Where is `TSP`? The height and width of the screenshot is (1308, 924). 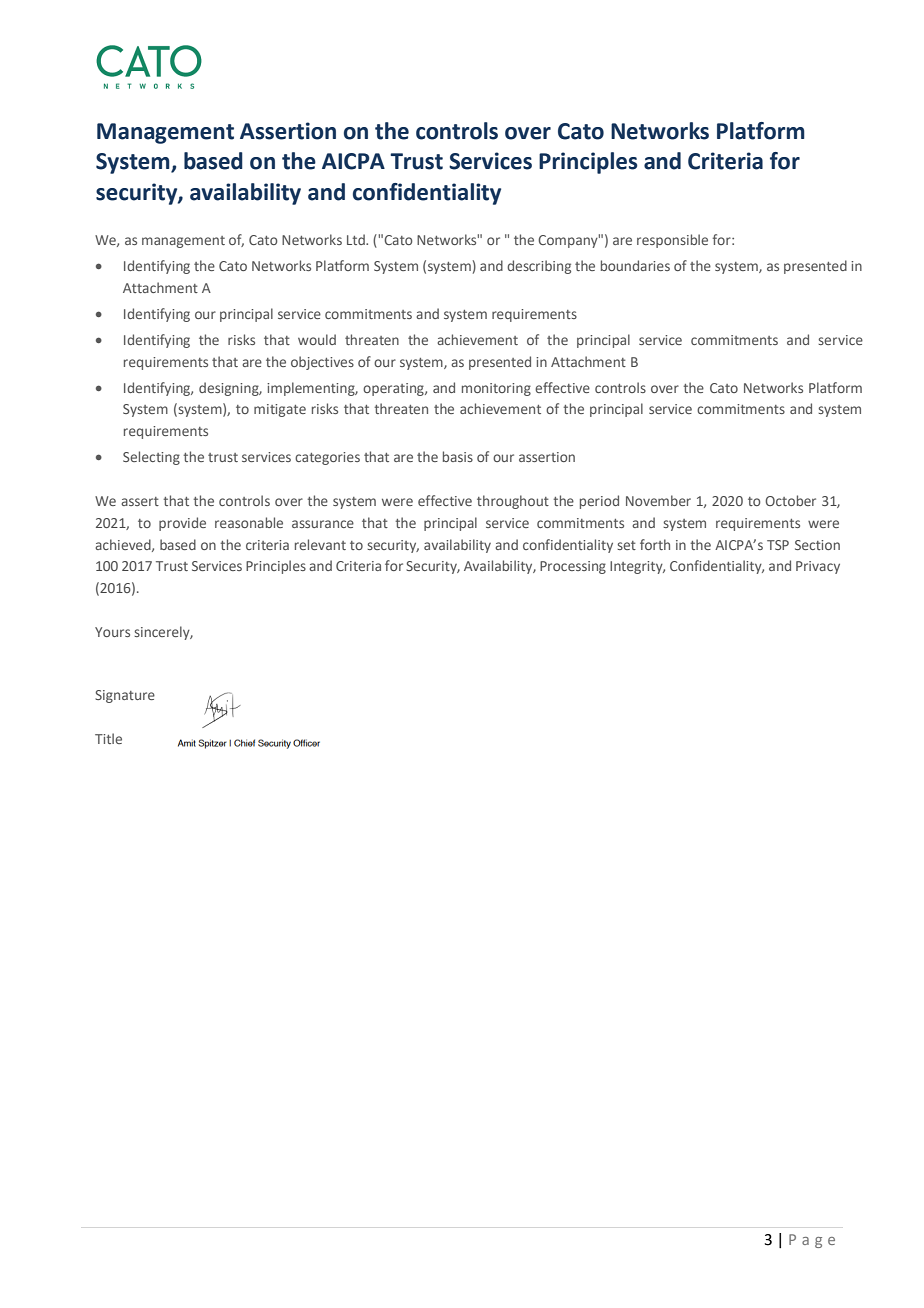 TSP is located at coordinates (778, 545).
